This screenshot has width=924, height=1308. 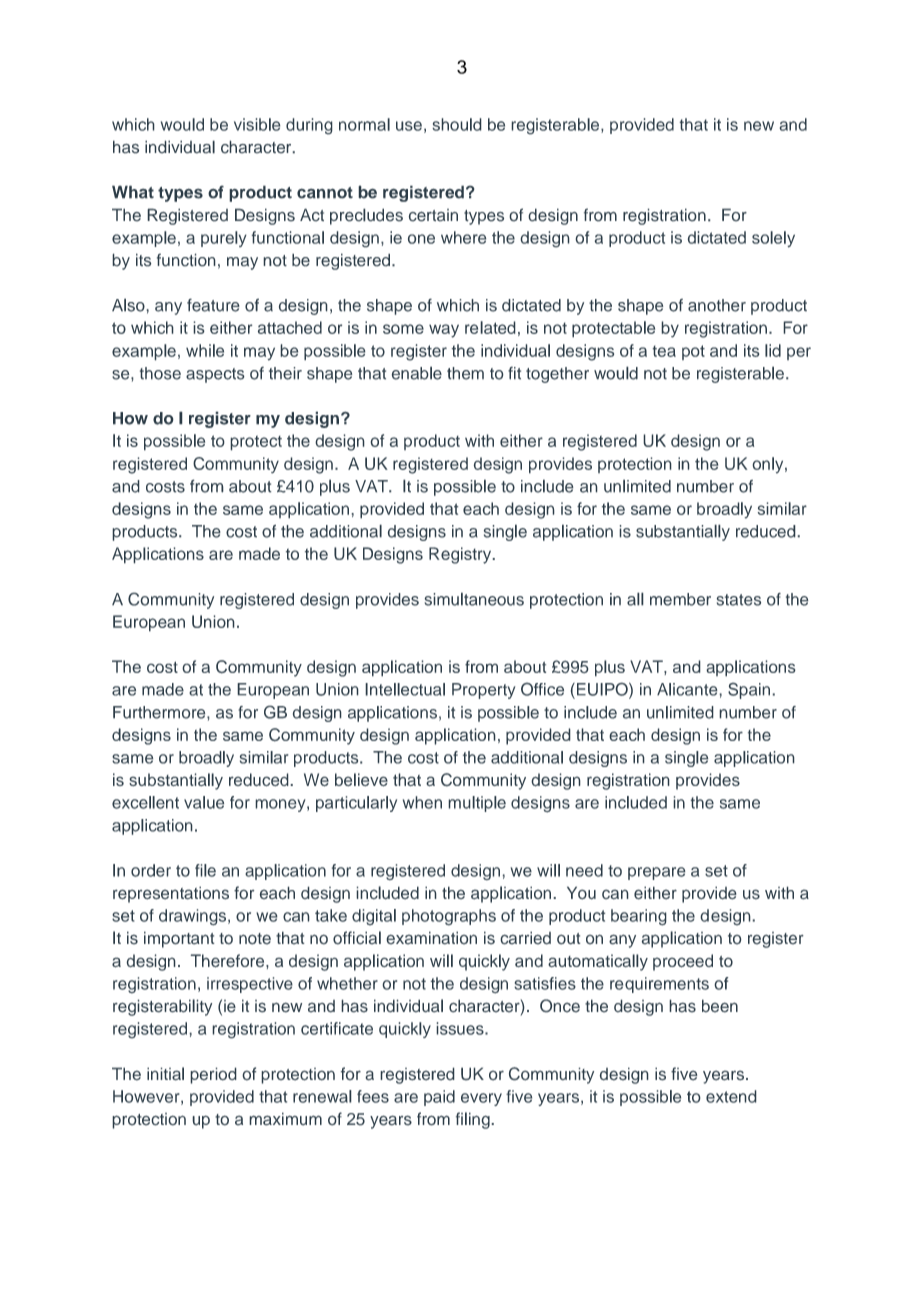 I want to click on prepare, so click(x=657, y=873).
